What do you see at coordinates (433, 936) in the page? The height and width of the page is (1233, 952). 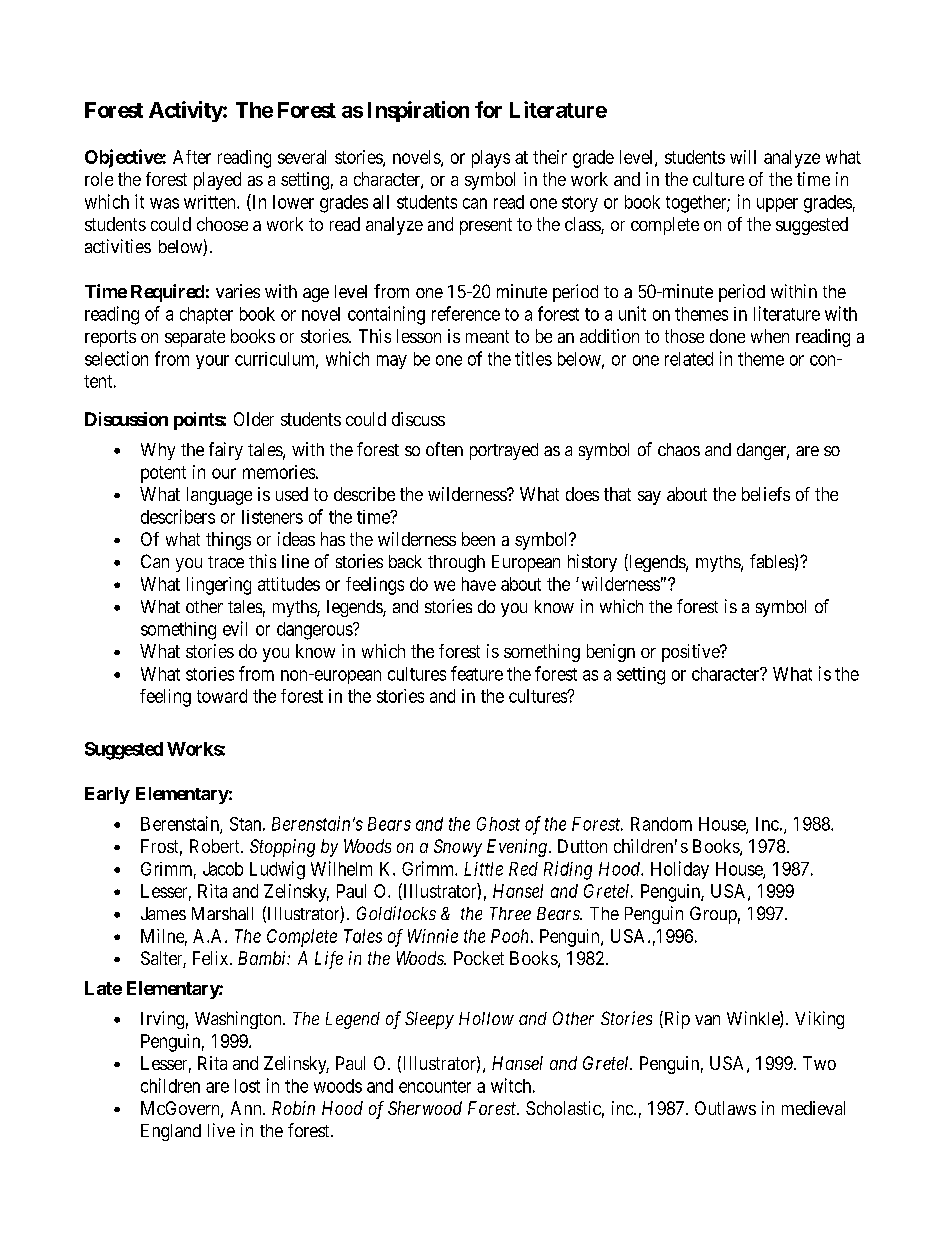 I see `Winnie` at bounding box center [433, 936].
